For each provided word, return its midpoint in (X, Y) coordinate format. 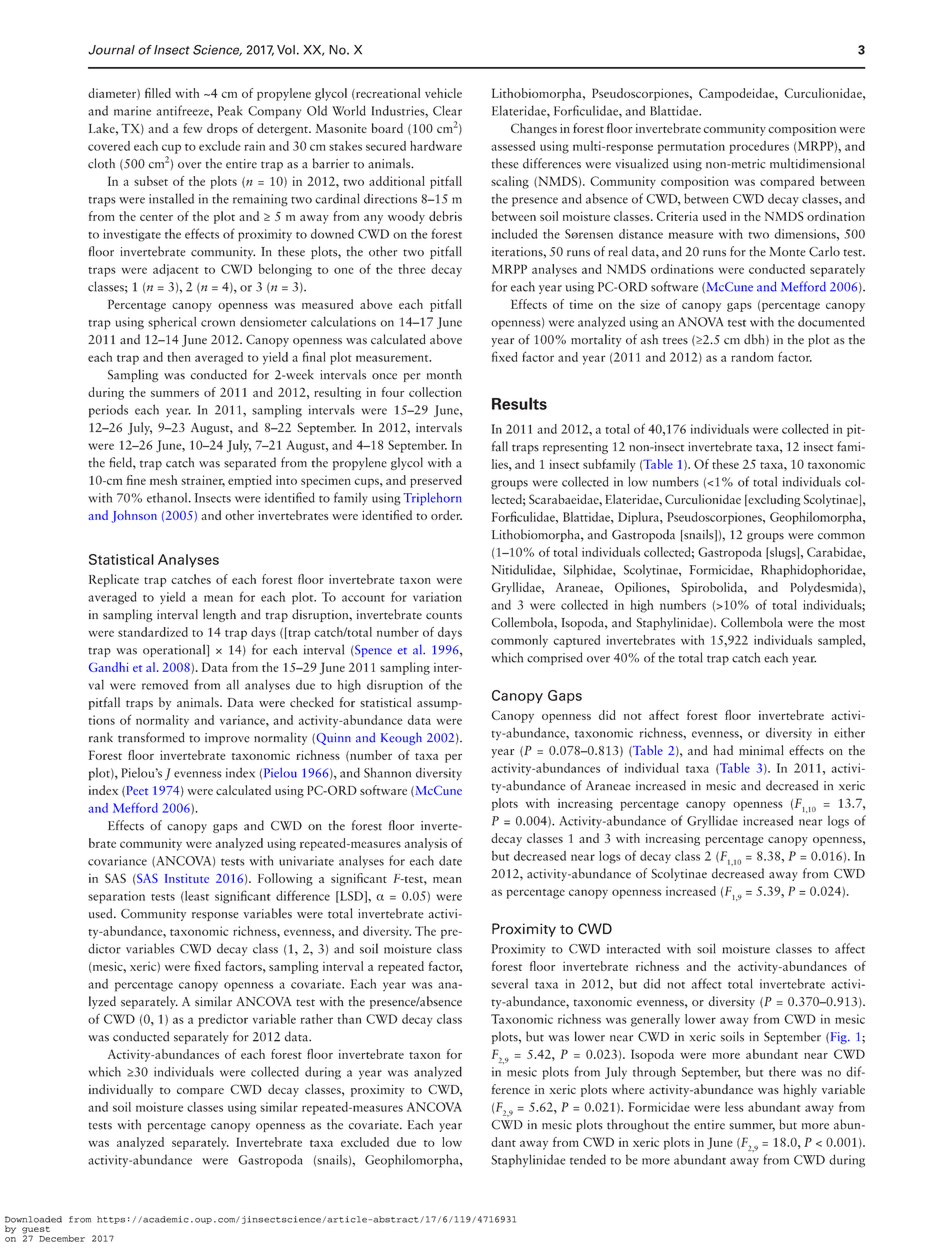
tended (588, 1159)
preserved (436, 481)
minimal (761, 750)
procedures (759, 147)
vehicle (443, 93)
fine (136, 480)
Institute (187, 878)
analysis (425, 844)
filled (158, 93)
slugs (783, 553)
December (62, 1238)
